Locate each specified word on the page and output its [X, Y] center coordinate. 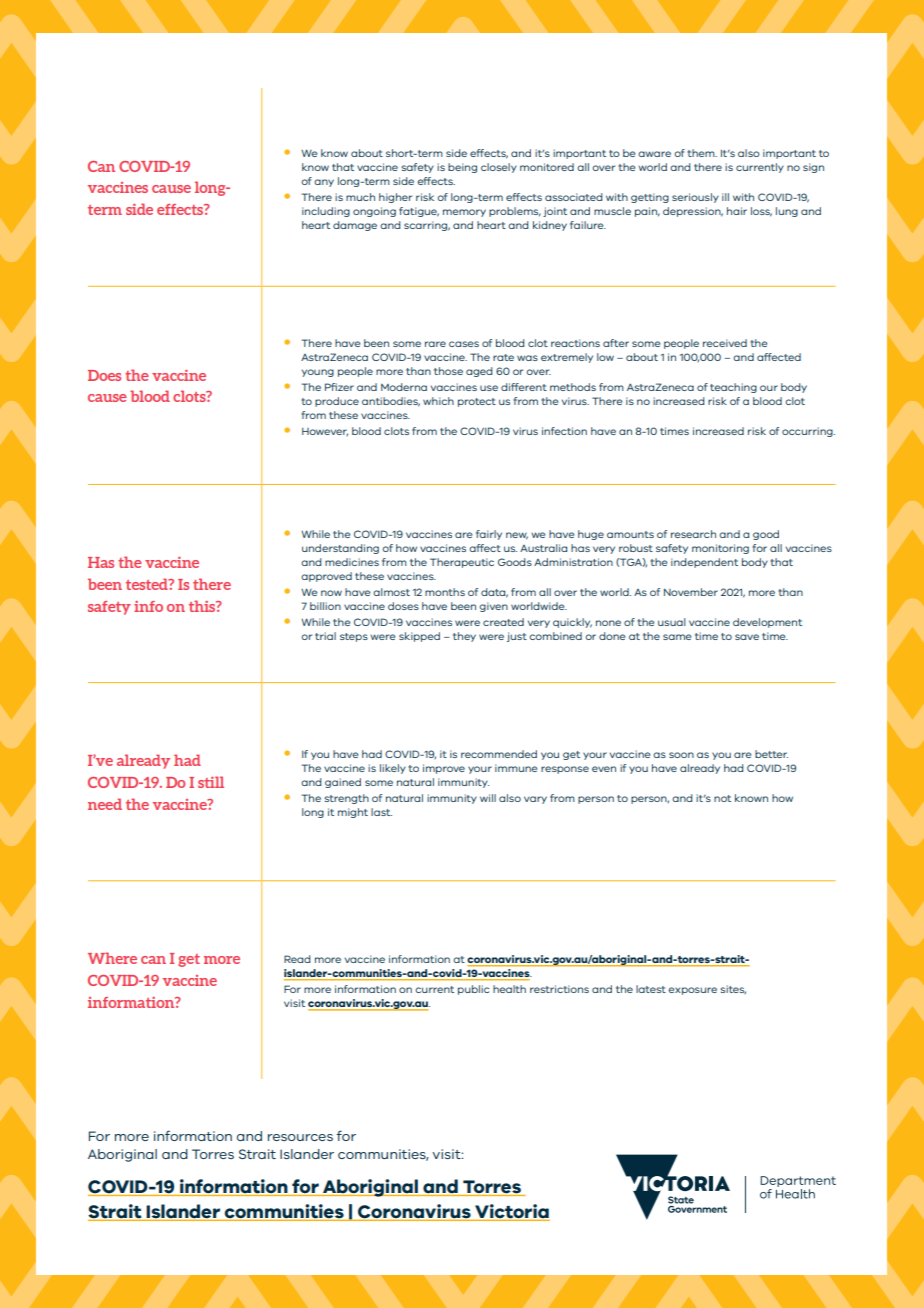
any [324, 183]
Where [112, 958]
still [211, 782]
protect [477, 402]
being [462, 168]
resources [300, 1137]
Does [104, 375]
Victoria [511, 1212]
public [473, 990]
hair [737, 211]
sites [733, 989]
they [464, 637]
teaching [733, 388]
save [747, 637]
